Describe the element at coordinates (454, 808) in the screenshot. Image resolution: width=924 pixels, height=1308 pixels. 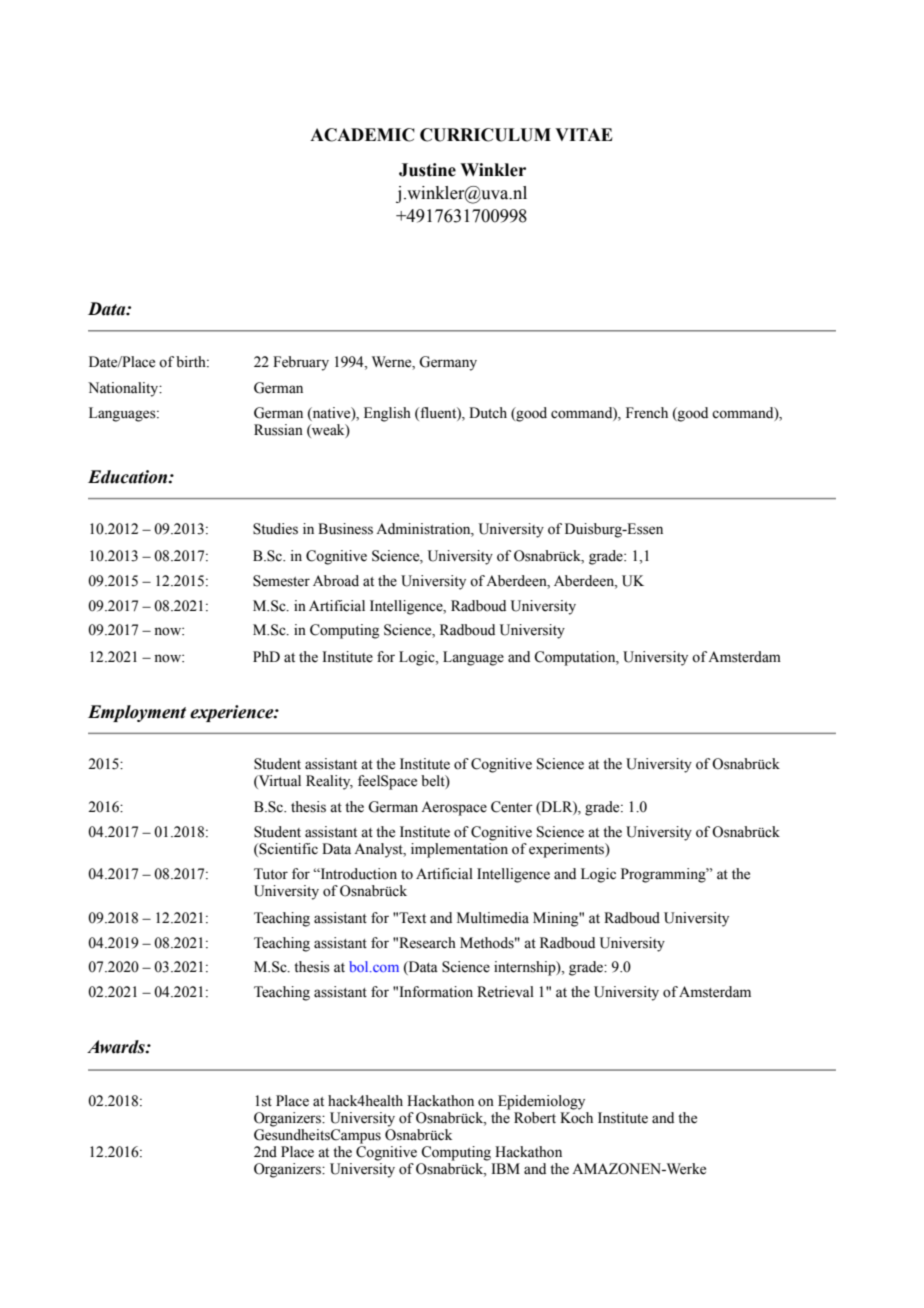
I see `Aerospace` at that location.
